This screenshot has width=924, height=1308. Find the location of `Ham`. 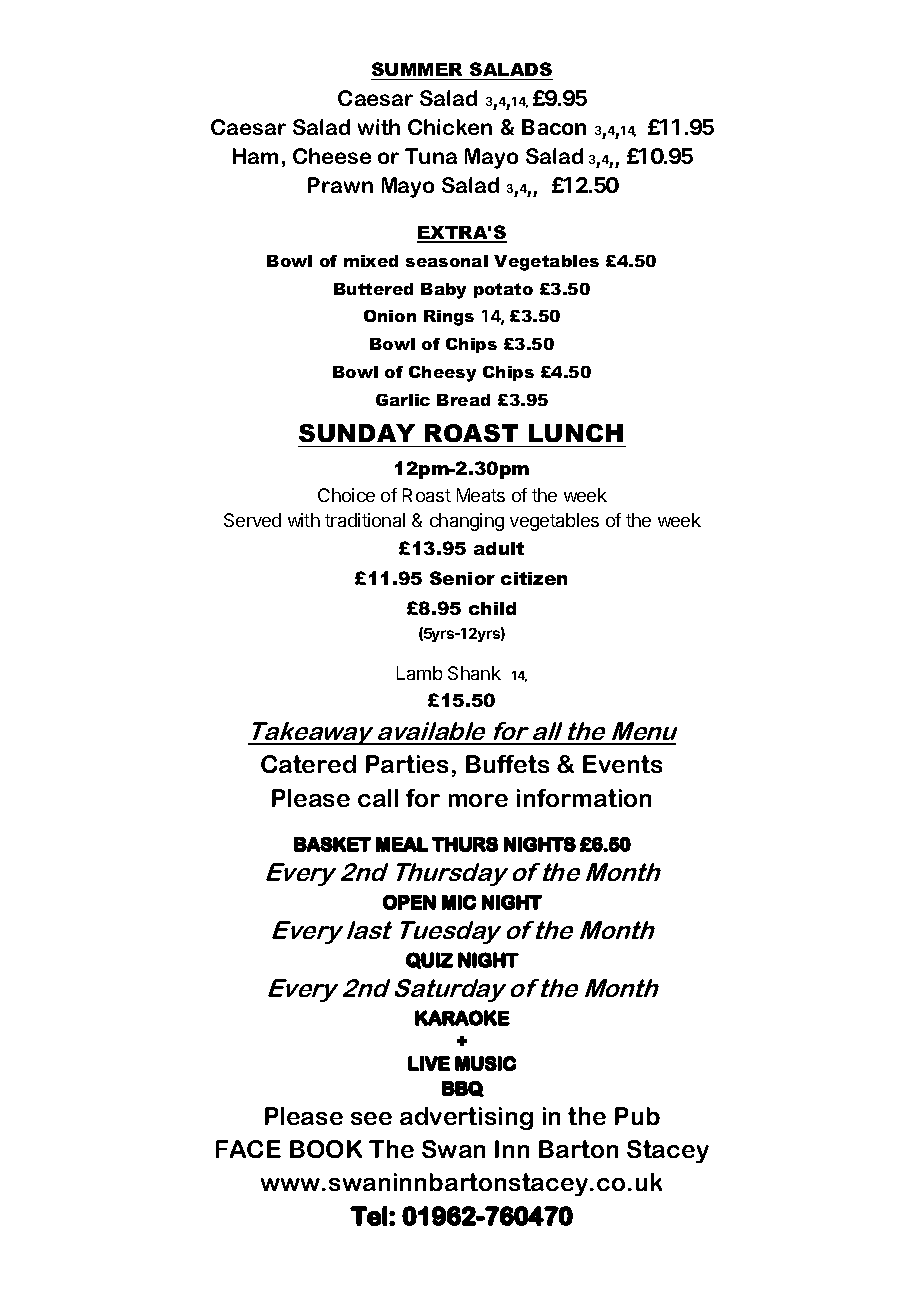

Ham is located at coordinates (255, 156).
